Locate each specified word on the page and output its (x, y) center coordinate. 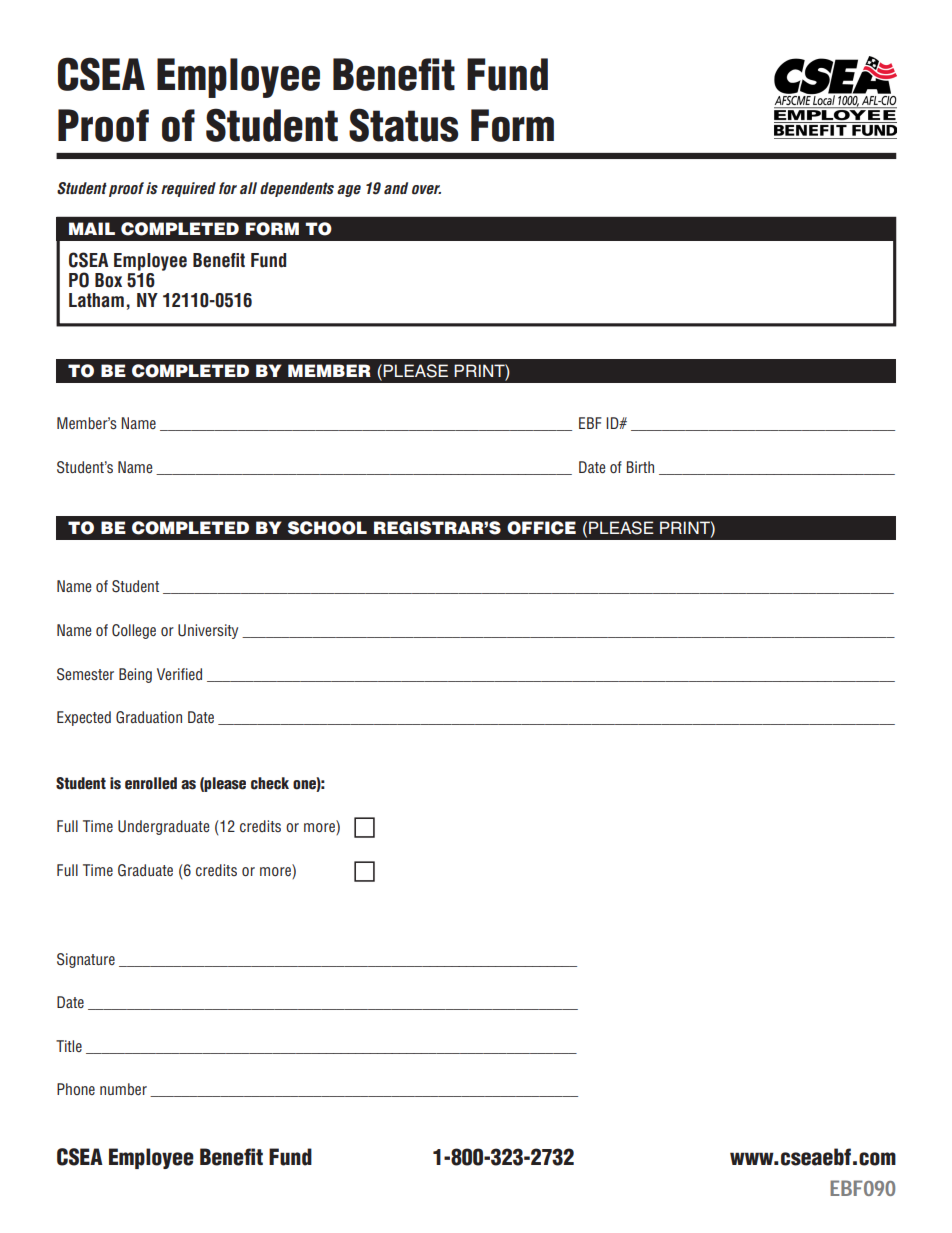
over (426, 190)
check (270, 783)
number (123, 1089)
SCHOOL (327, 528)
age (349, 191)
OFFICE (541, 528)
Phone (76, 1089)
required (188, 189)
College (134, 631)
